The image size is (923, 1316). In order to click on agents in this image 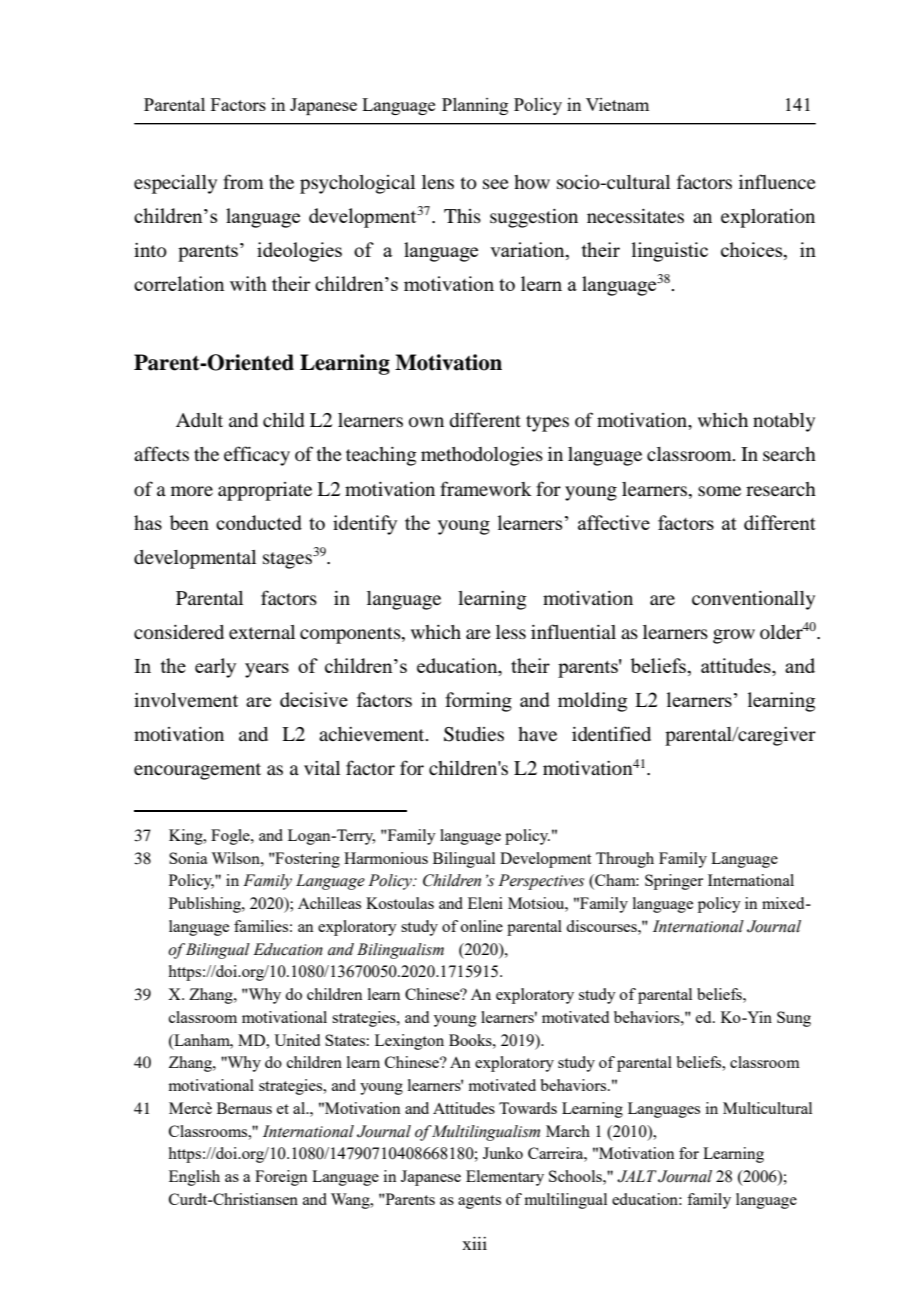, I will do `click(479, 1202)`.
